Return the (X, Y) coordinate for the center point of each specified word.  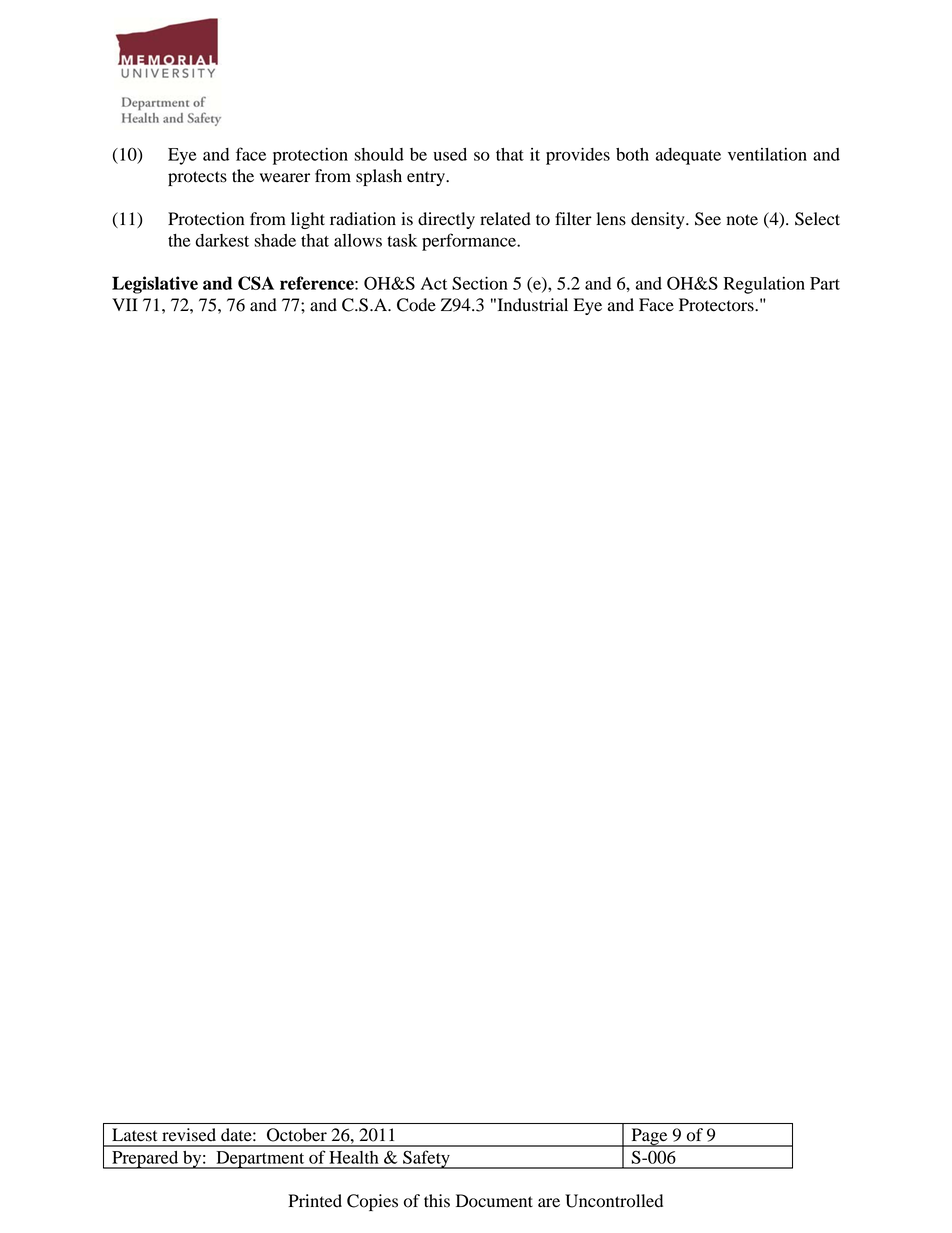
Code (416, 305)
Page (649, 1137)
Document (494, 1201)
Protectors (717, 305)
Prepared (145, 1160)
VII (125, 304)
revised (189, 1134)
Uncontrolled (614, 1201)
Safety (426, 1159)
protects (197, 178)
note (742, 220)
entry (427, 178)
